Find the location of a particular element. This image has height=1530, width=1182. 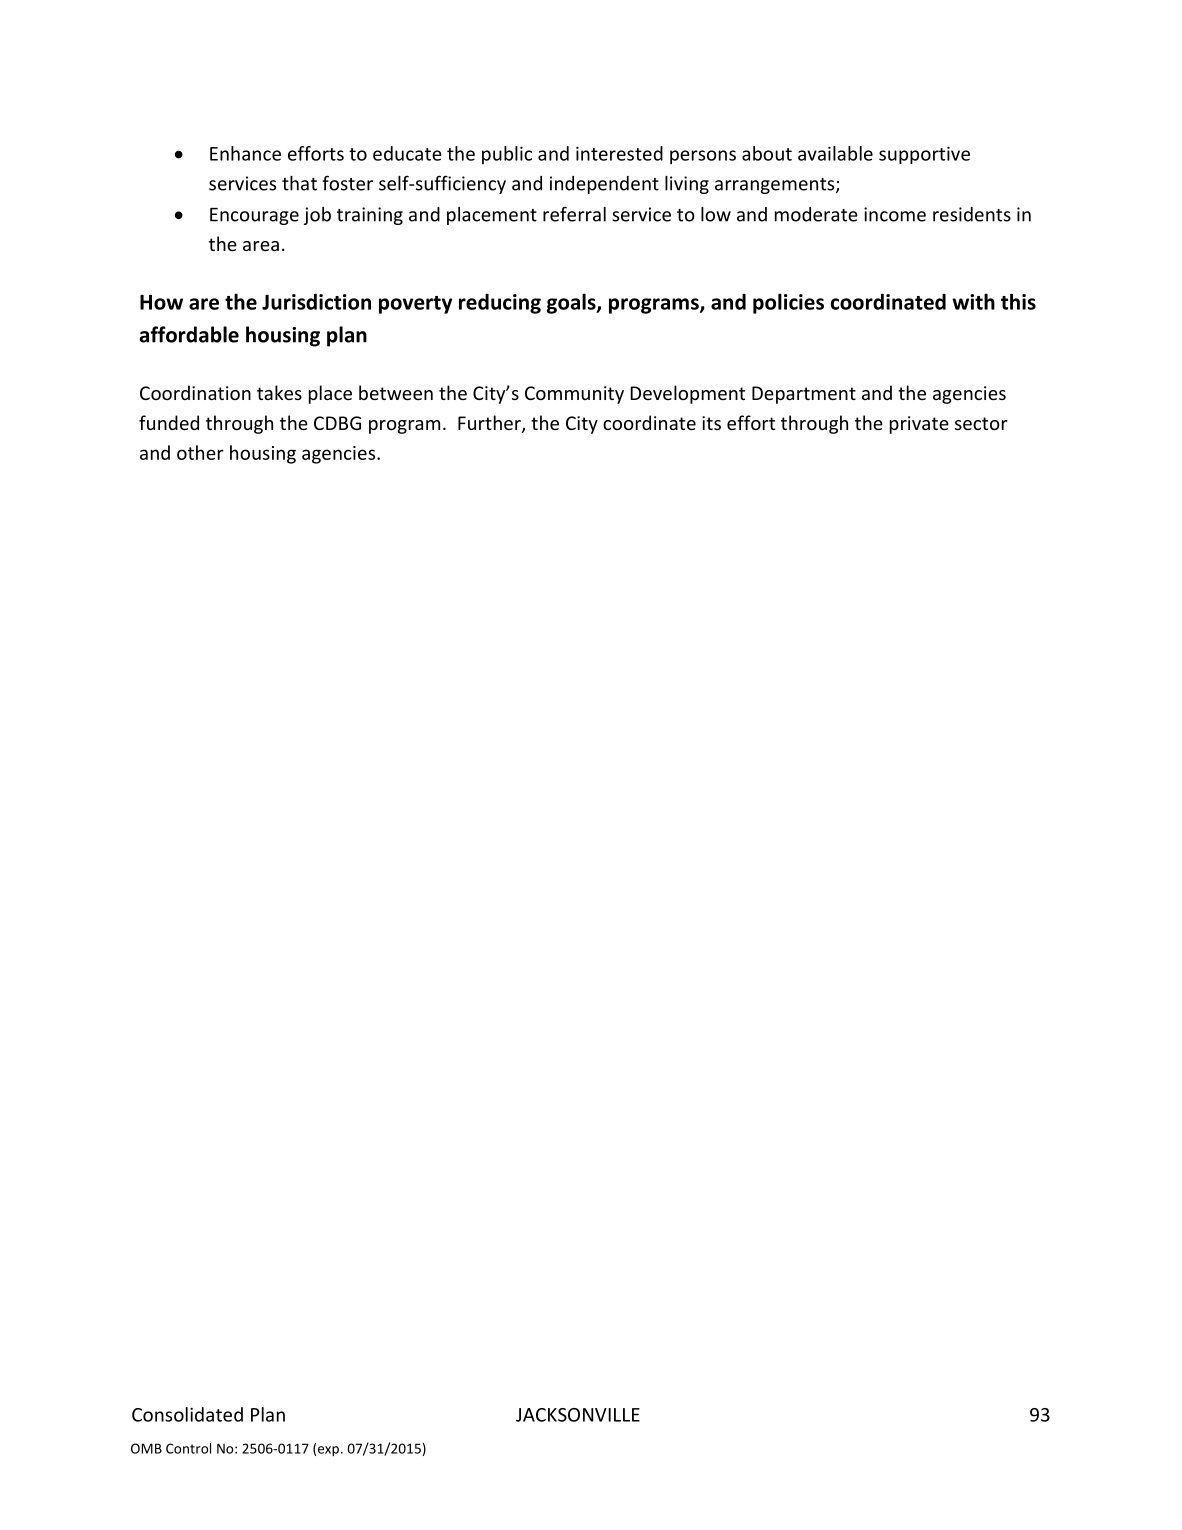

Encourage is located at coordinates (254, 216).
